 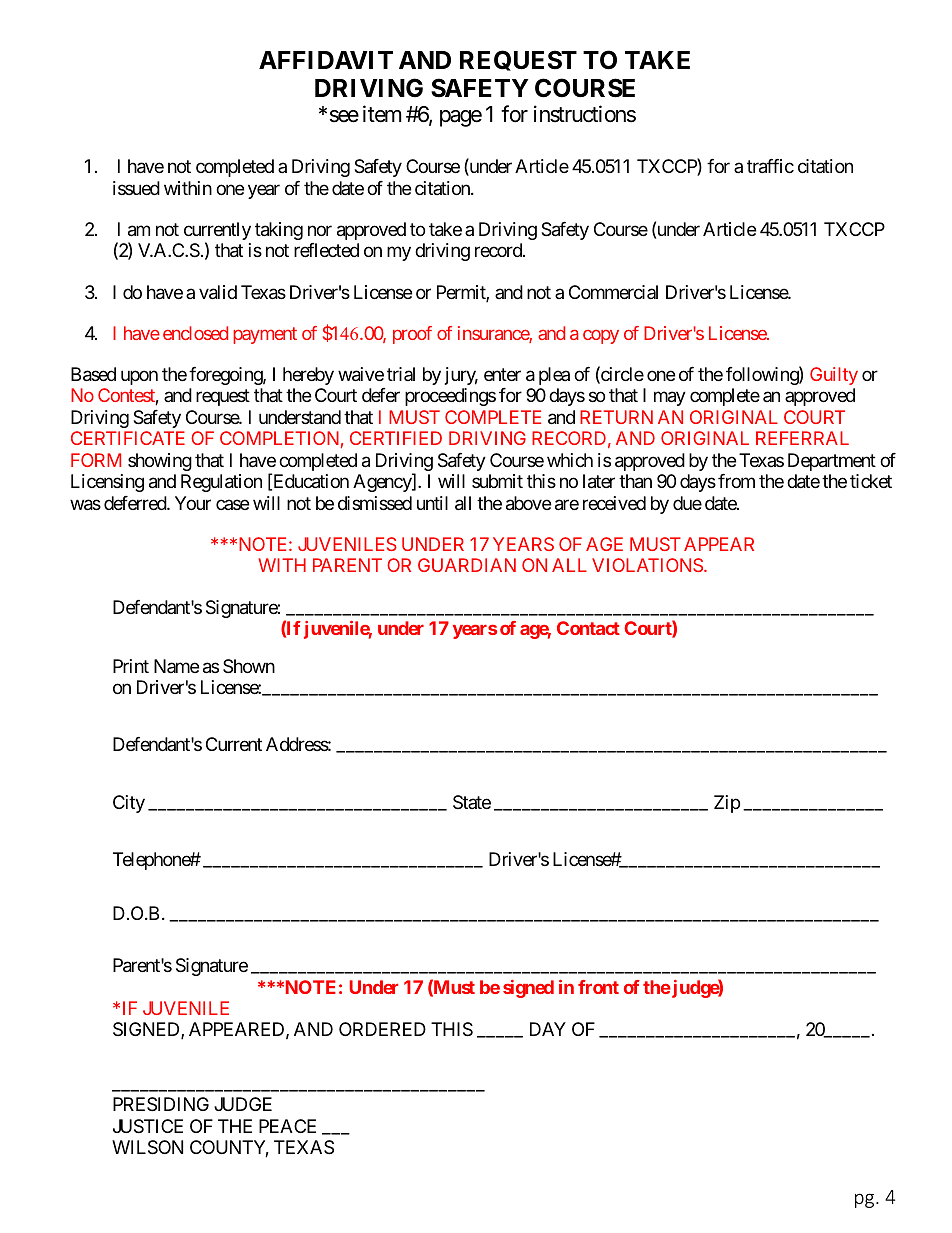 What do you see at coordinates (613, 292) in the screenshot?
I see `Commercial` at bounding box center [613, 292].
